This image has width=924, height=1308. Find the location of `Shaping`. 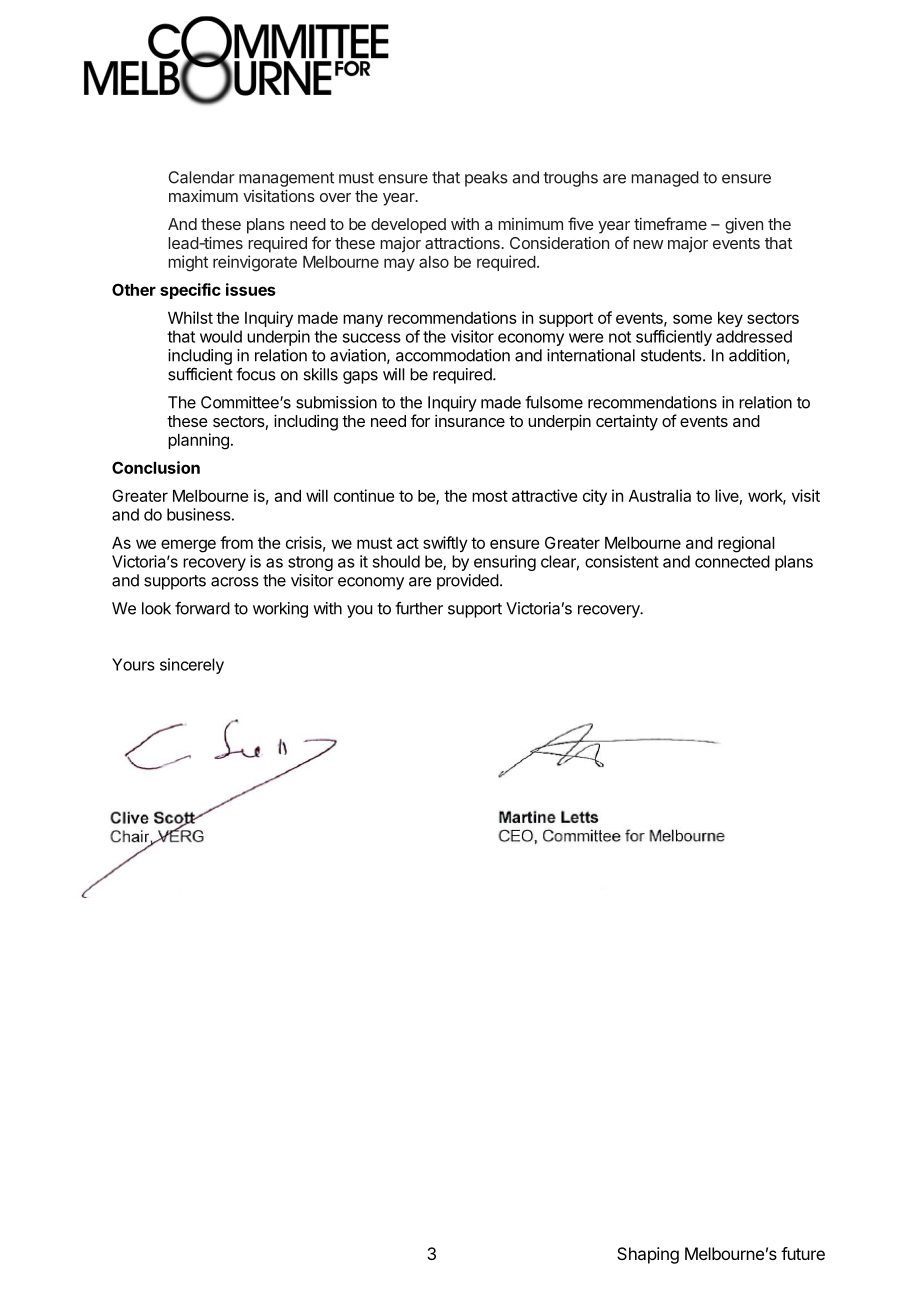

Shaping is located at coordinates (648, 1255).
